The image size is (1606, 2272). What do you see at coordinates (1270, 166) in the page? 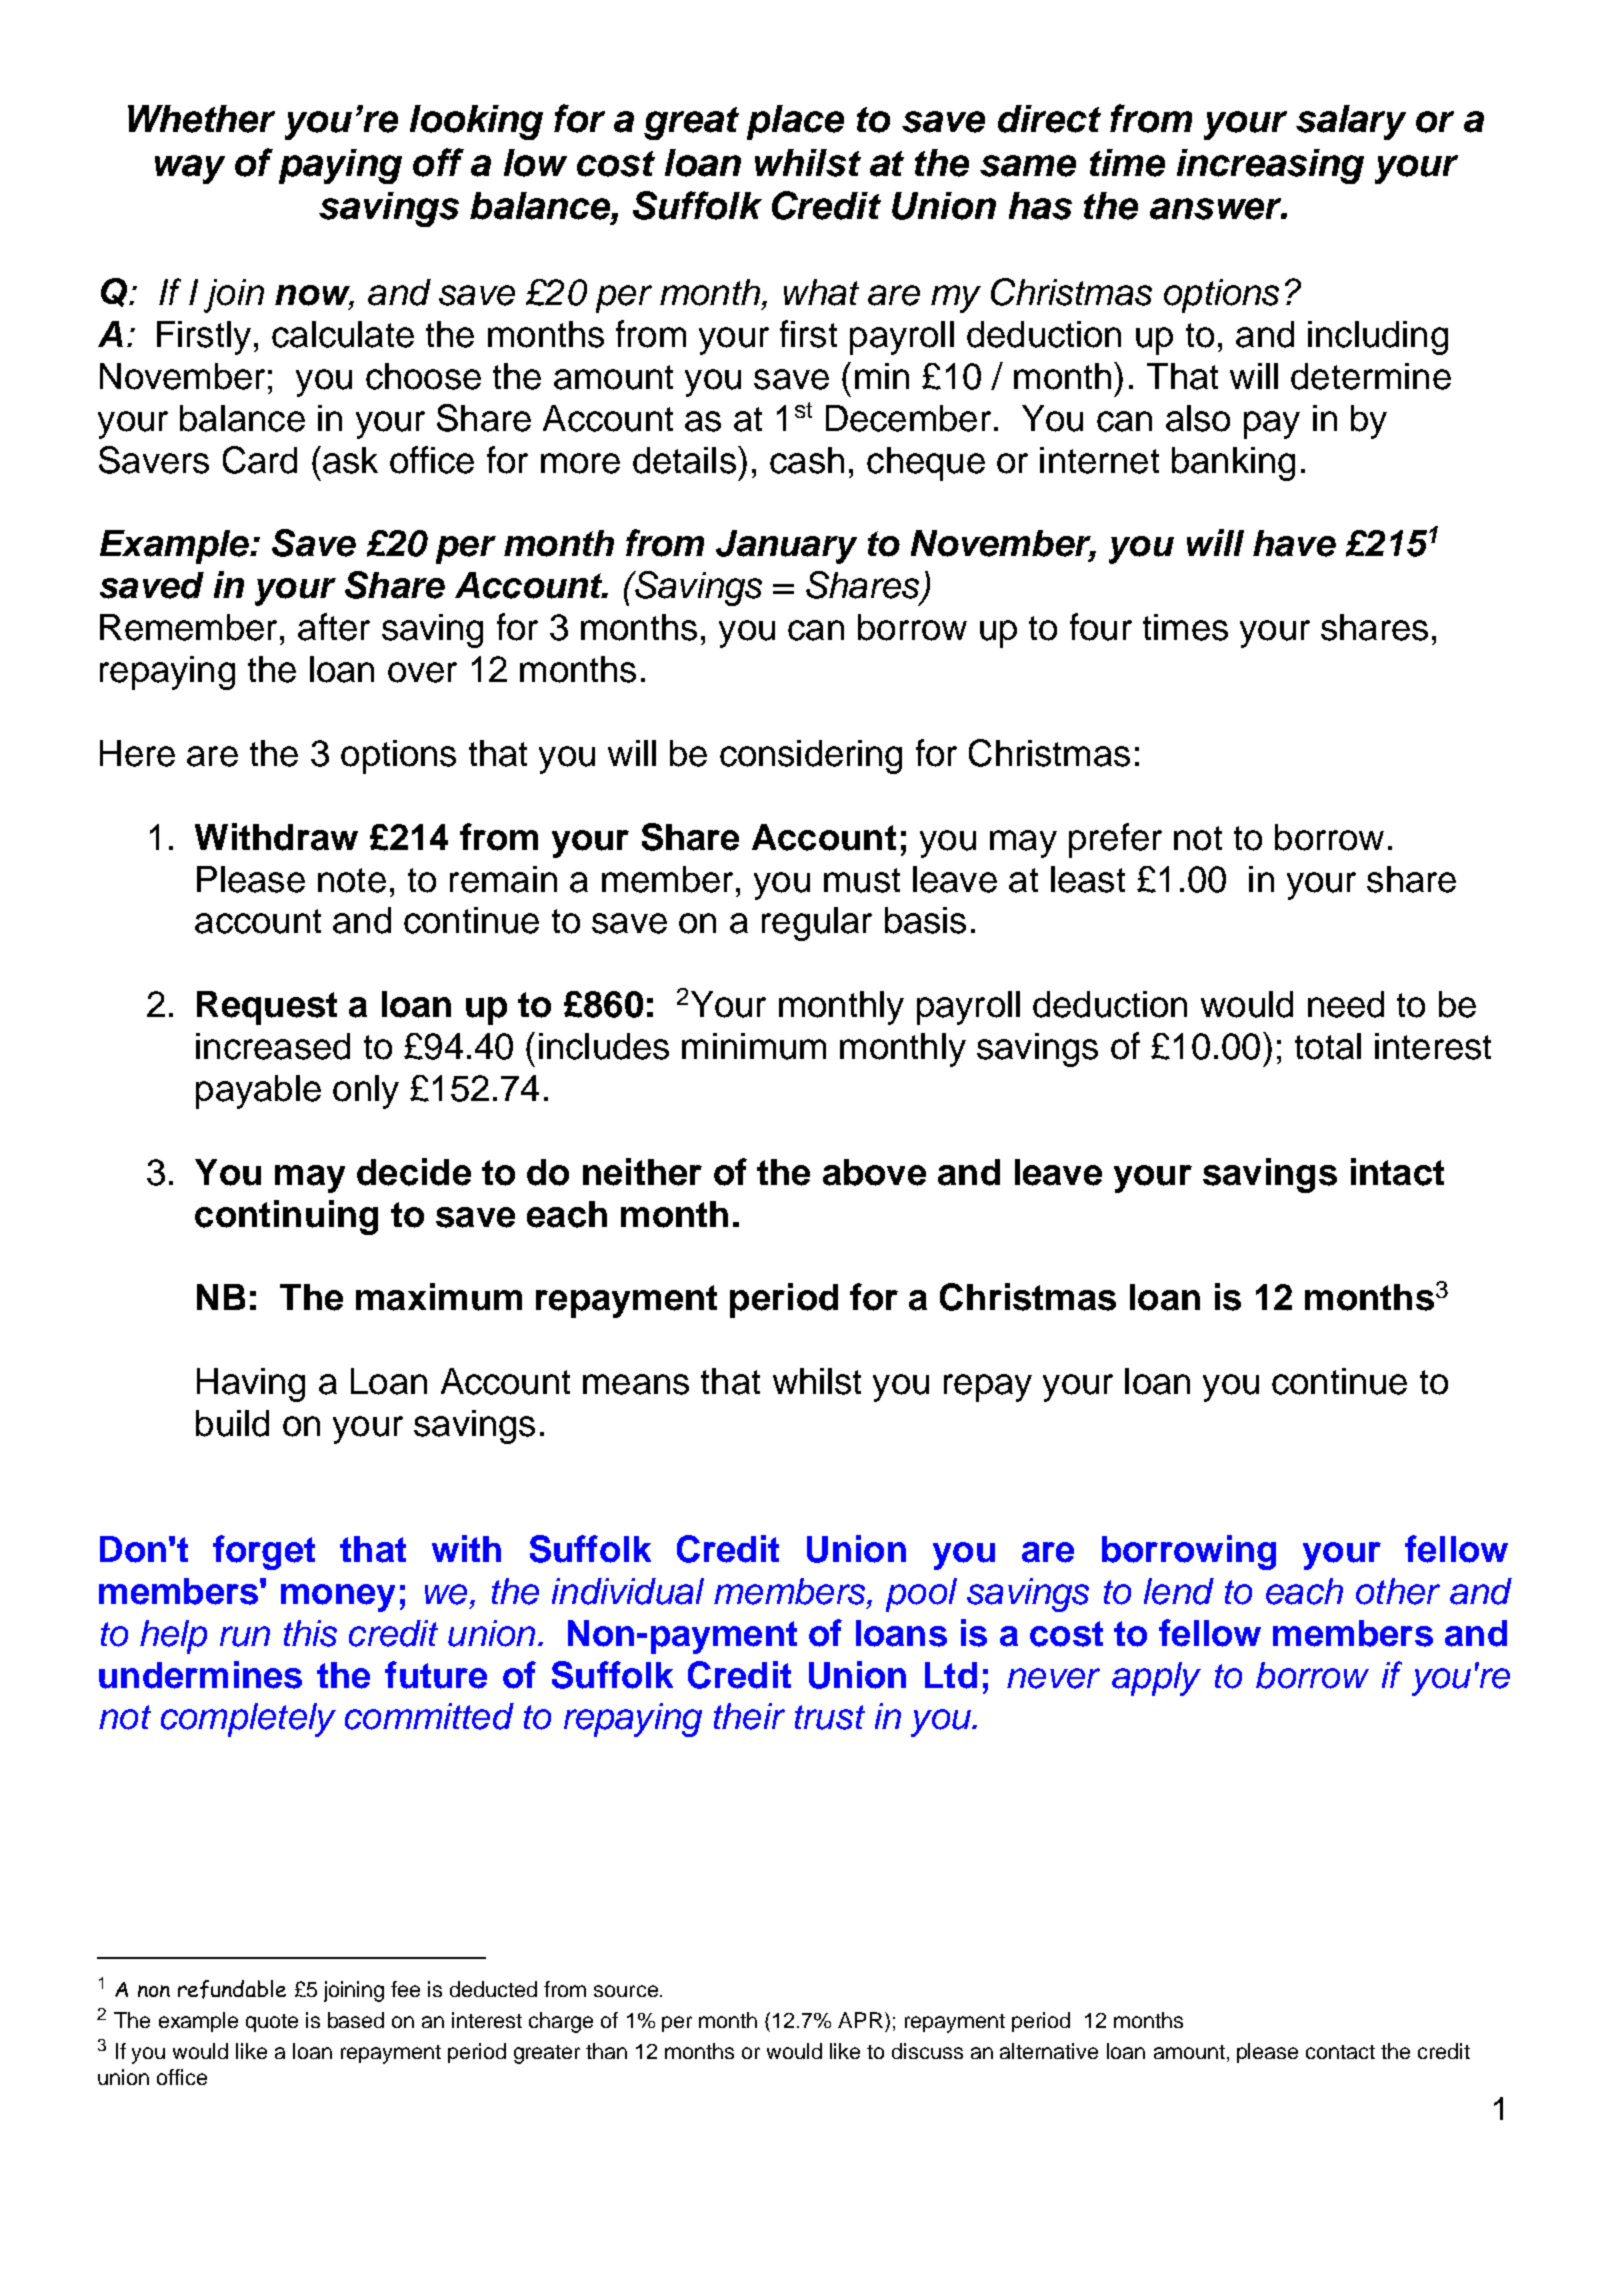
I see `increasing` at bounding box center [1270, 166].
